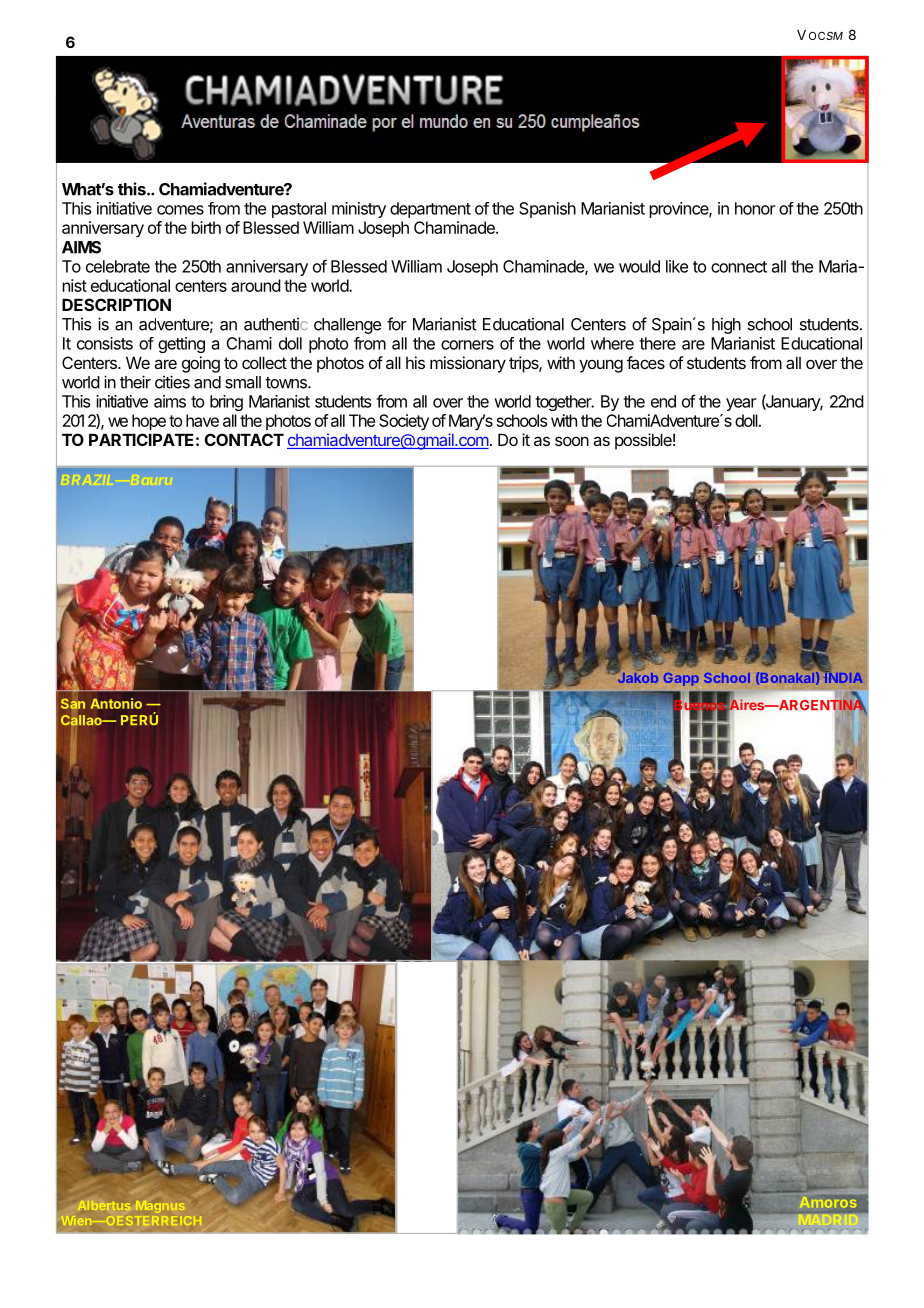 Image resolution: width=924 pixels, height=1308 pixels. Describe the element at coordinates (646, 362) in the screenshot. I see `faces` at that location.
